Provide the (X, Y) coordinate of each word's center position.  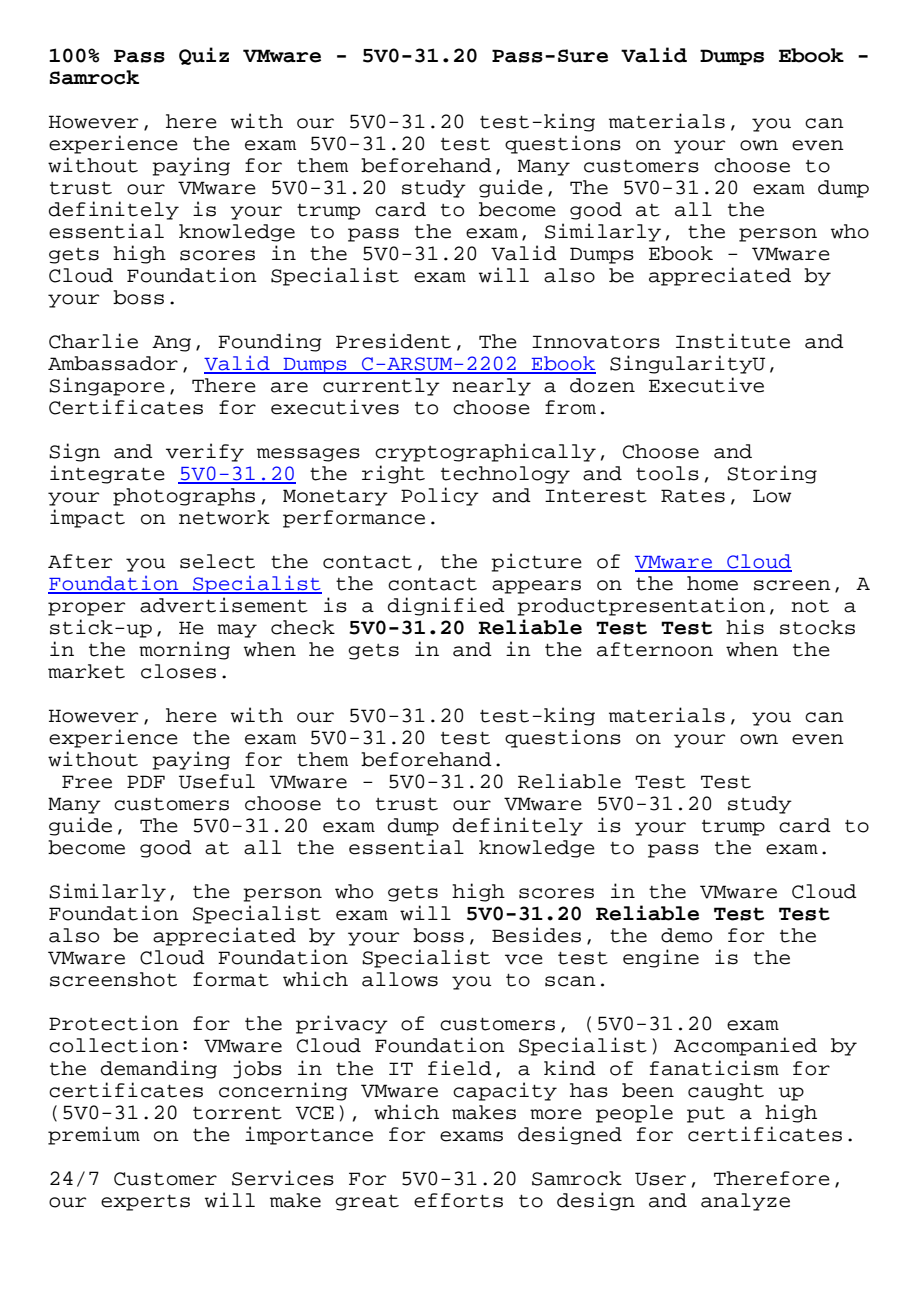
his (745, 627)
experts (145, 1203)
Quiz (204, 56)
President (393, 341)
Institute (733, 341)
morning (184, 650)
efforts (458, 1200)
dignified (446, 606)
